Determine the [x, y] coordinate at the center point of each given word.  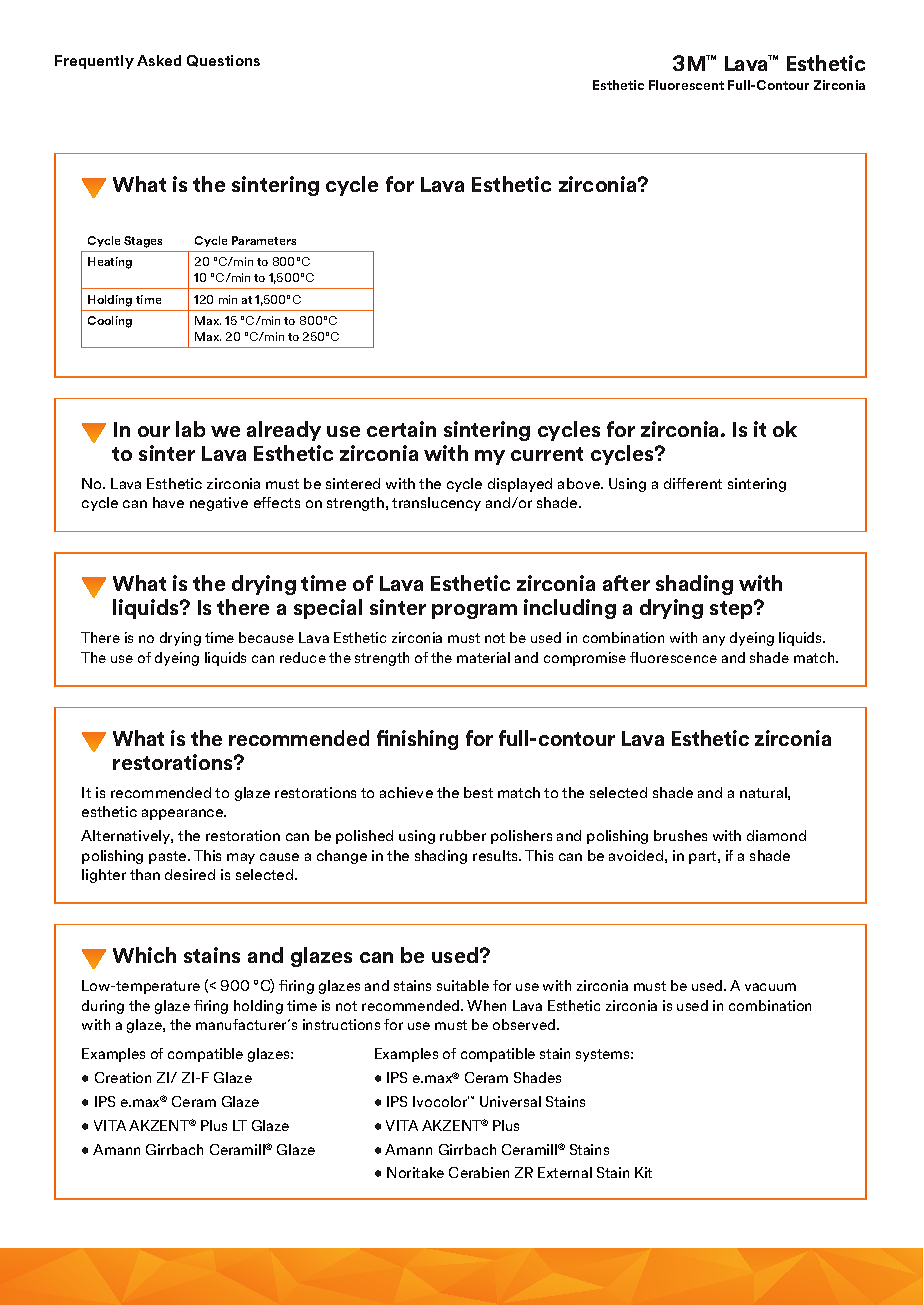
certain [401, 429]
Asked [159, 60]
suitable [463, 985]
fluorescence [673, 657]
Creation [123, 1077]
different [693, 483]
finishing [417, 740]
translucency [436, 504]
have [168, 502]
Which [144, 955]
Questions [223, 61]
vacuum [770, 987]
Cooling [110, 322]
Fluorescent [686, 85]
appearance [184, 814]
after [626, 583]
